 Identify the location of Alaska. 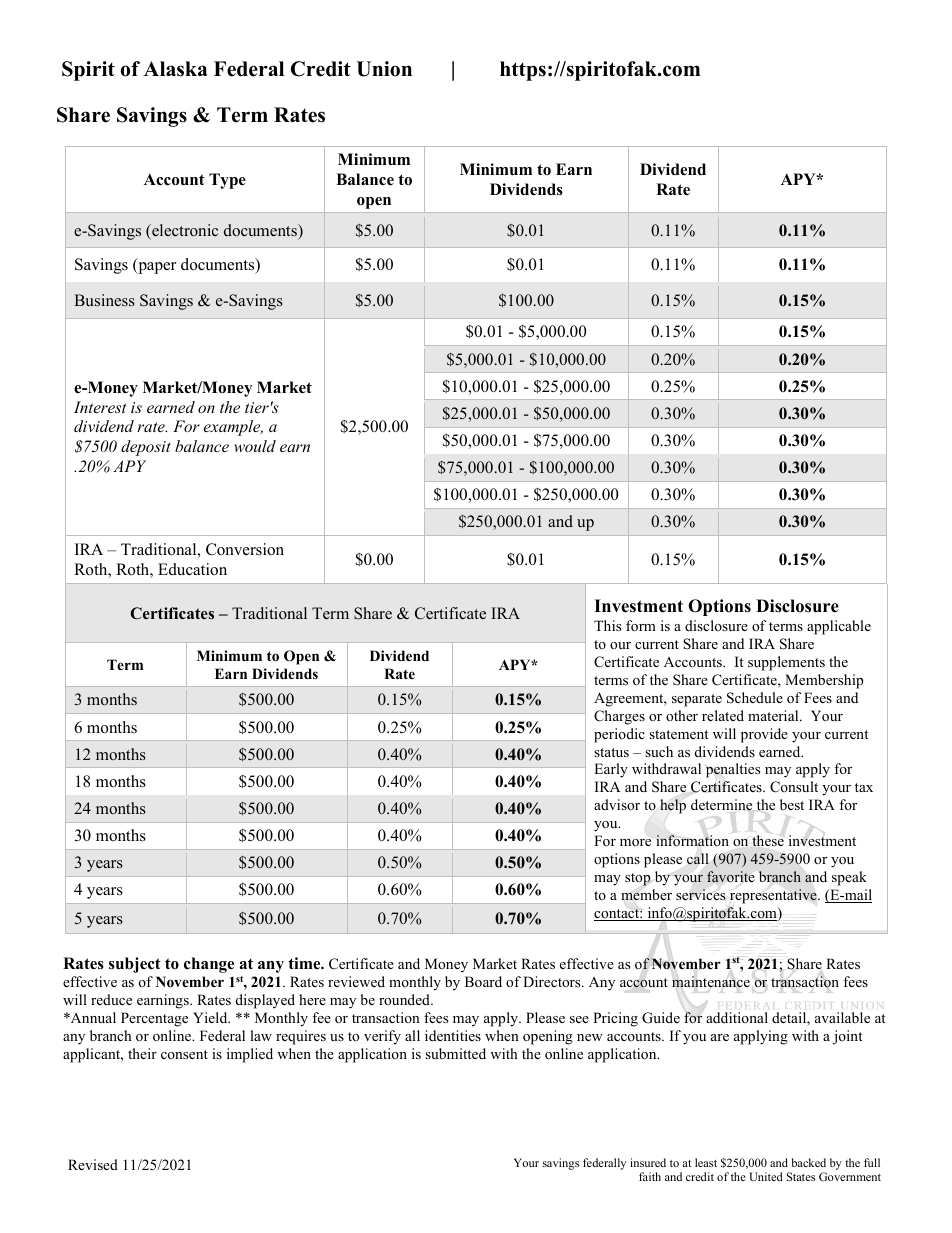
(176, 69).
